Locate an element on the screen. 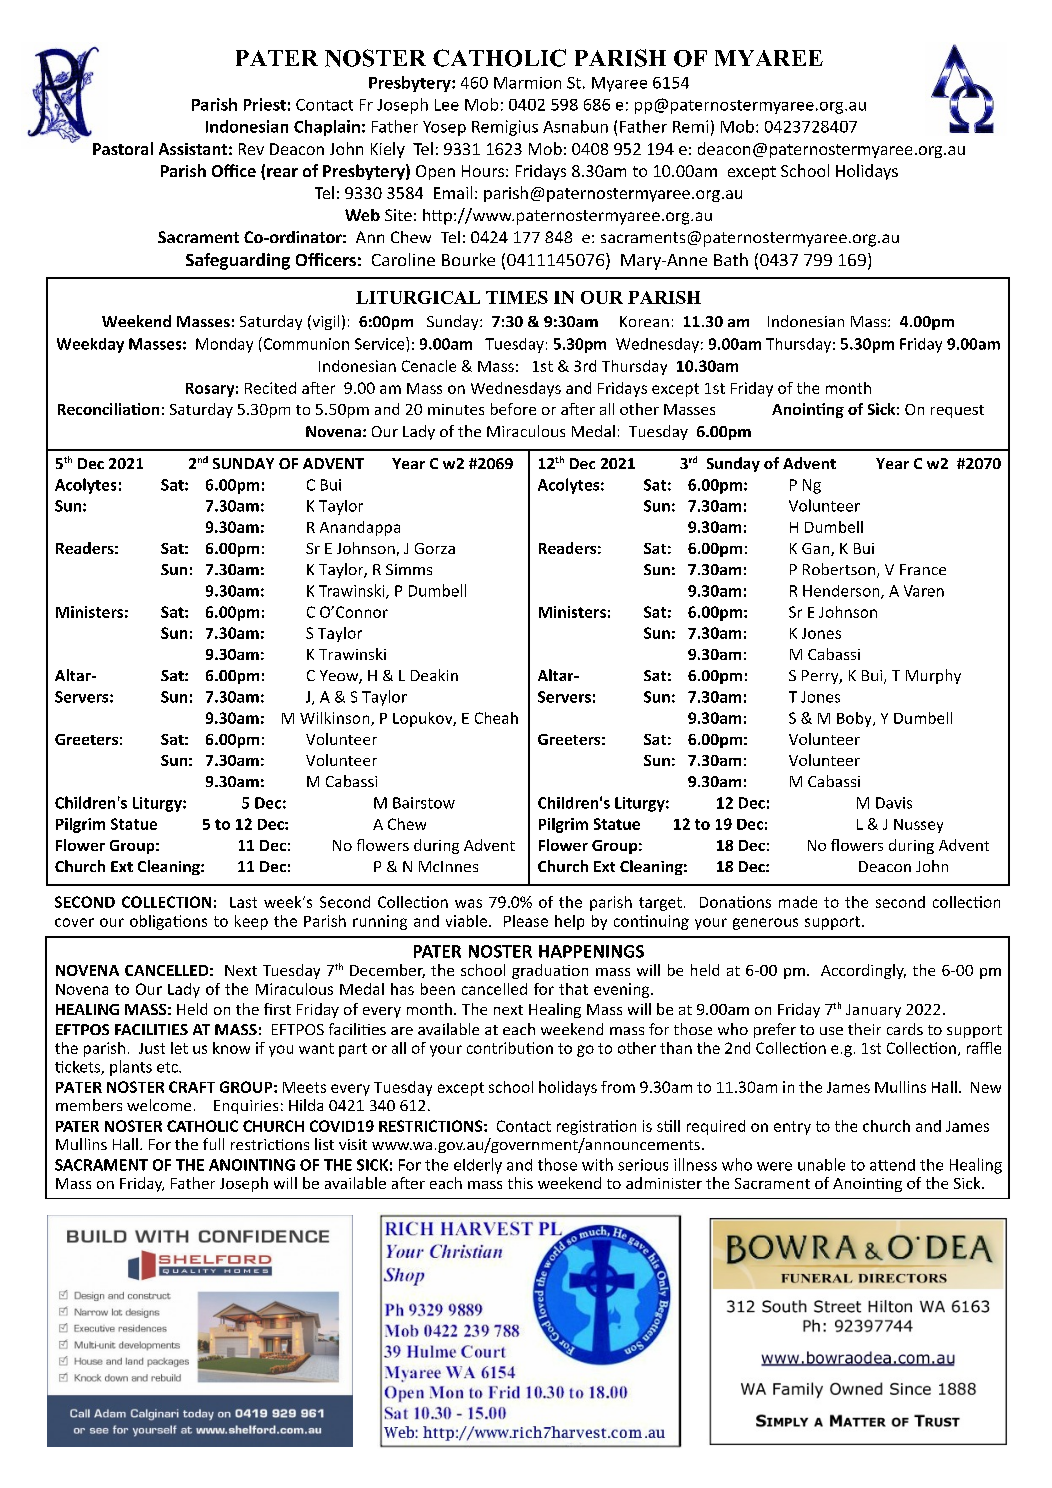 The width and height of the screenshot is (1052, 1488). request is located at coordinates (957, 411).
